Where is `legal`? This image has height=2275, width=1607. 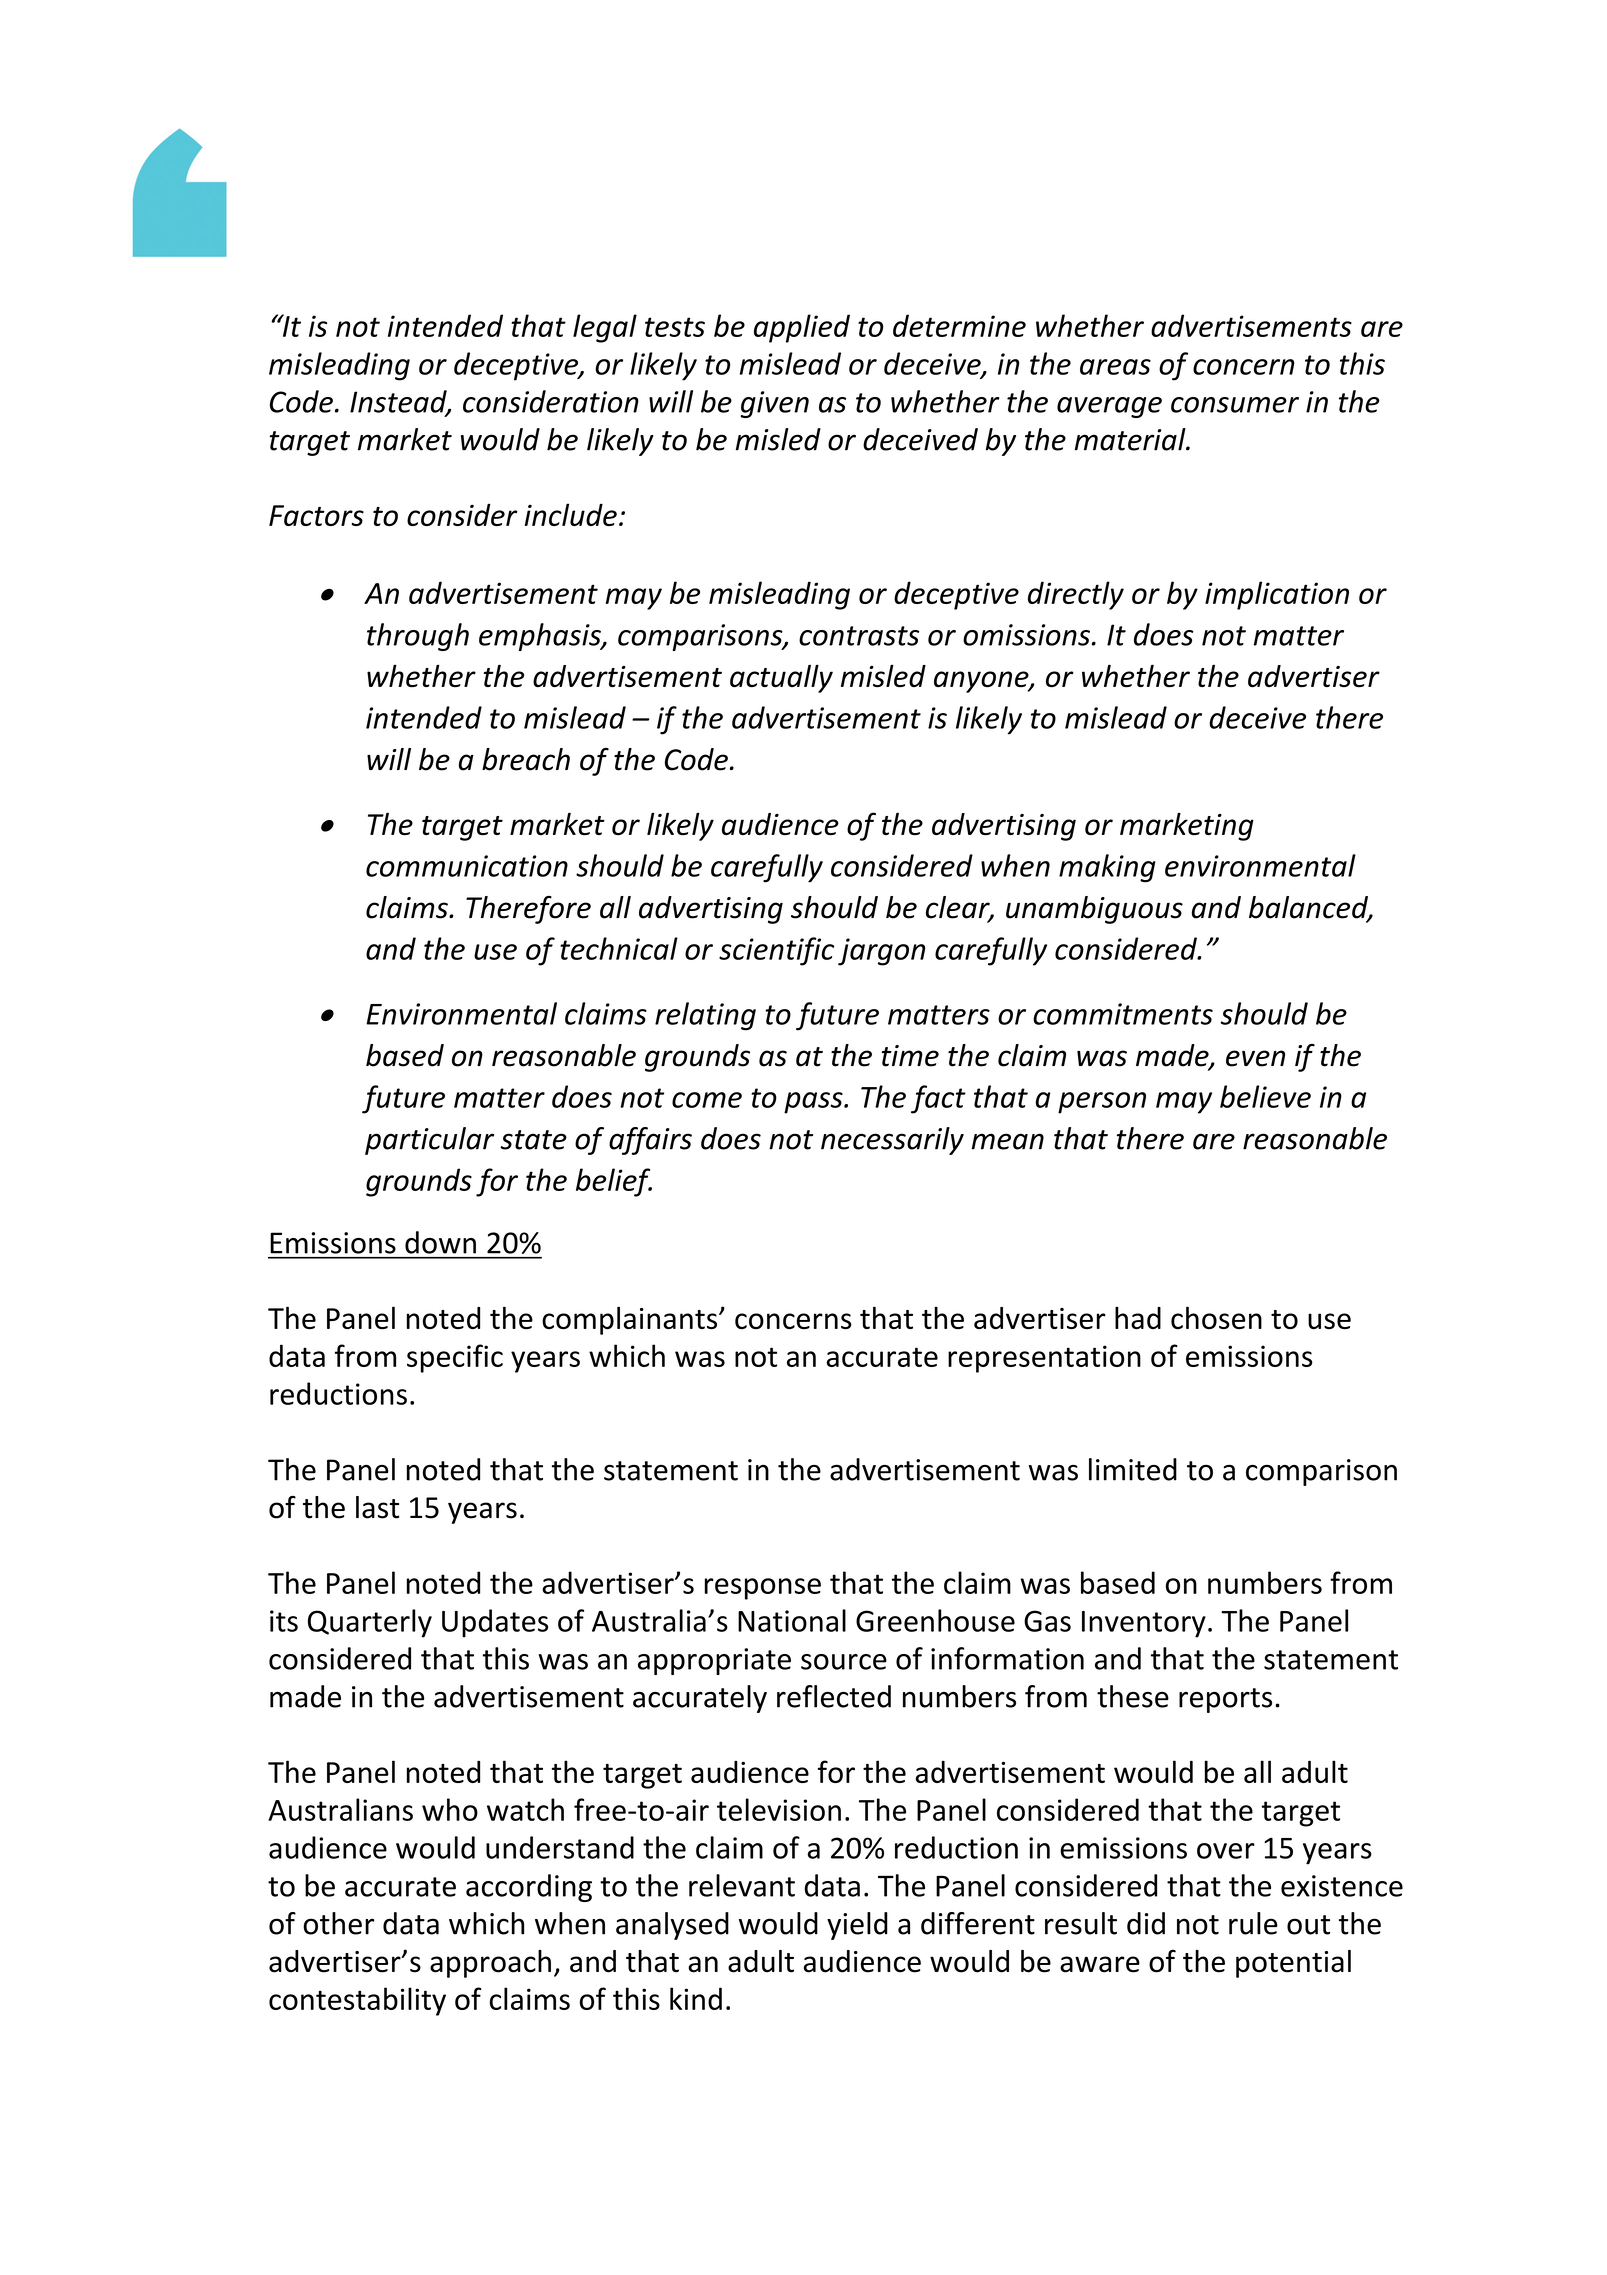 legal is located at coordinates (605, 328).
